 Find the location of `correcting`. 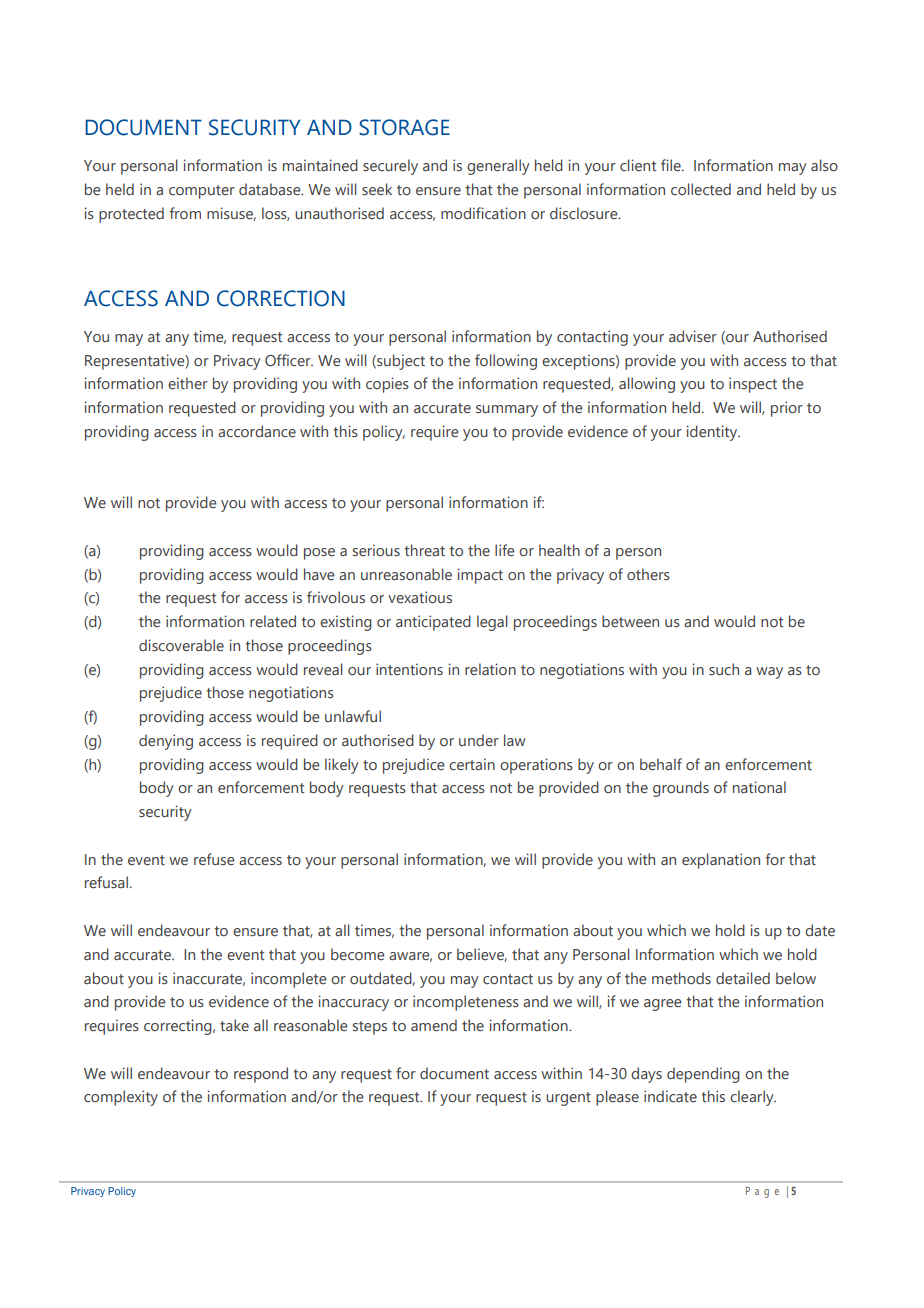

correcting is located at coordinates (179, 1027).
